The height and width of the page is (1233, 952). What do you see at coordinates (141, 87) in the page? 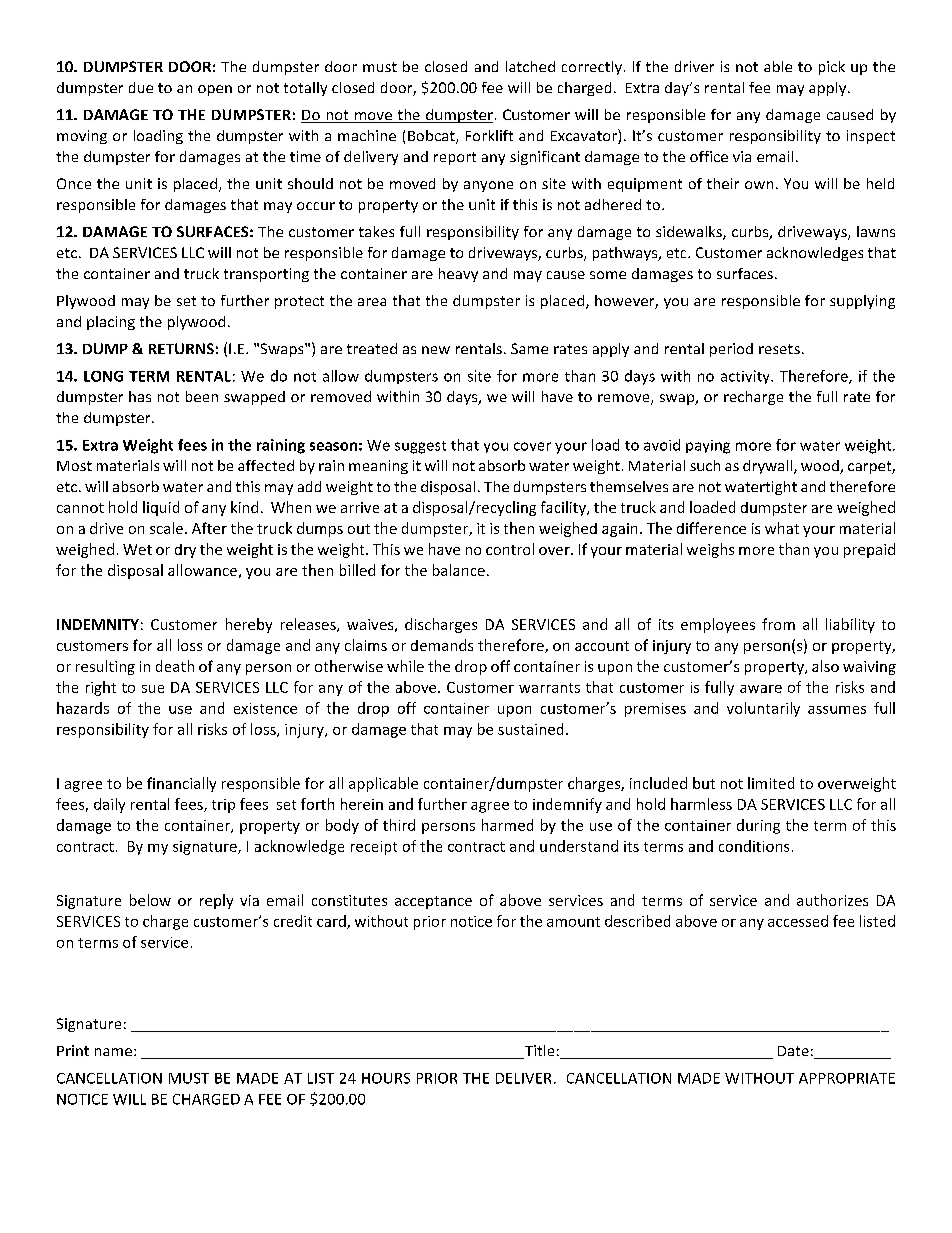
I see `due` at bounding box center [141, 87].
